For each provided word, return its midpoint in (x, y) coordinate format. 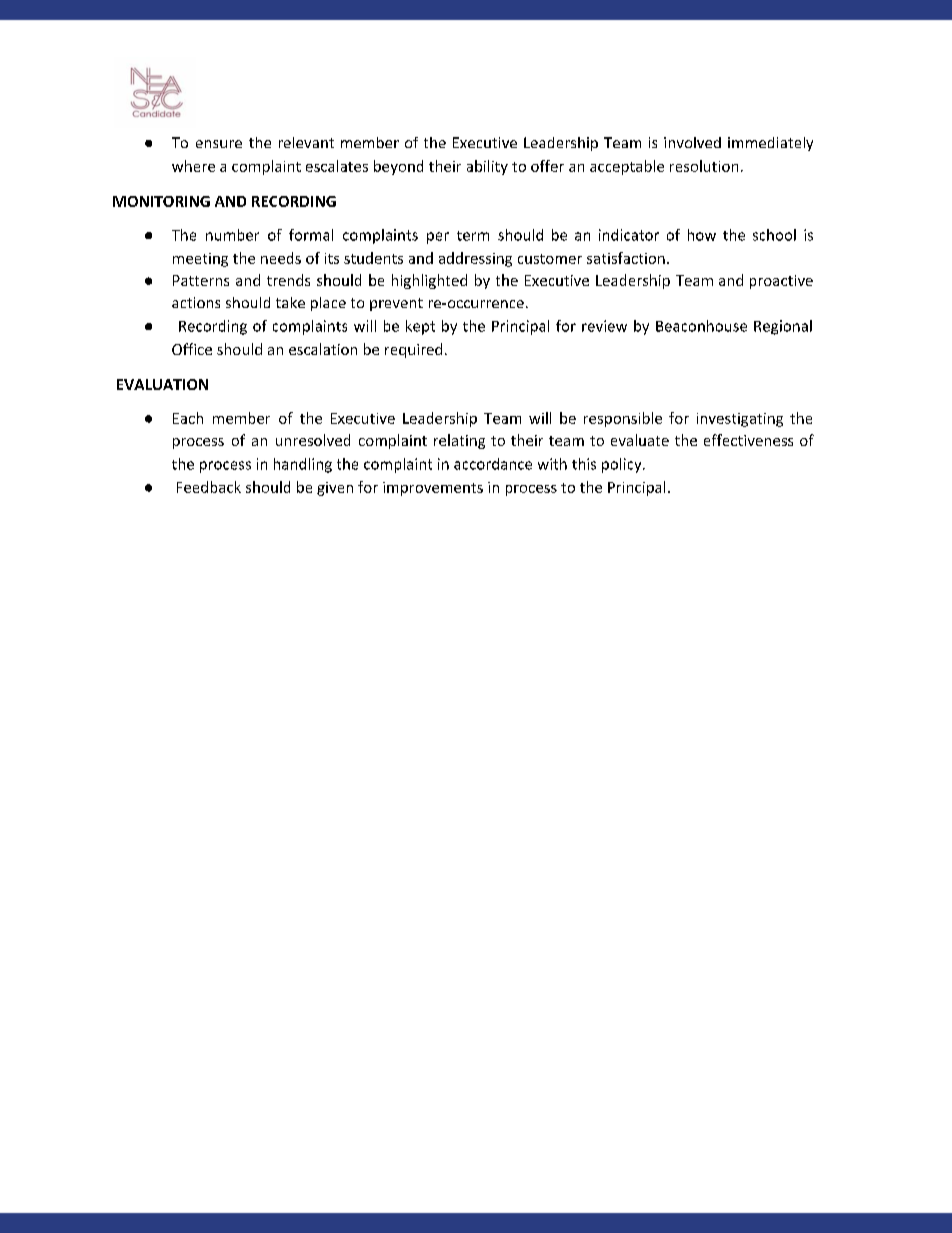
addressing (475, 259)
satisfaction (626, 258)
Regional (783, 327)
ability (487, 167)
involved (692, 142)
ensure (219, 144)
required (413, 350)
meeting (200, 260)
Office (192, 349)
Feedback (209, 487)
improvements (433, 489)
